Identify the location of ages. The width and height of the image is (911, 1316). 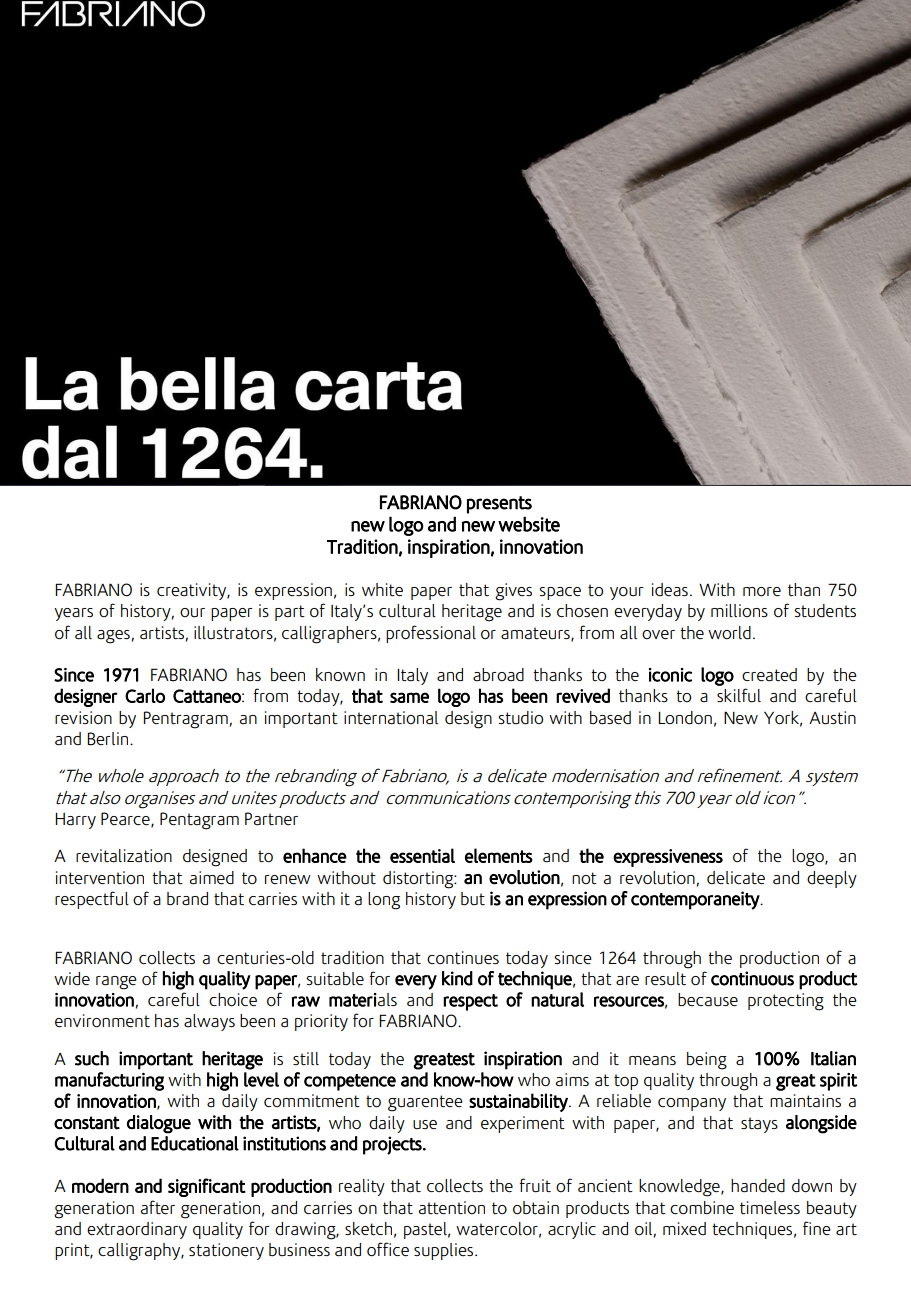
(113, 637).
